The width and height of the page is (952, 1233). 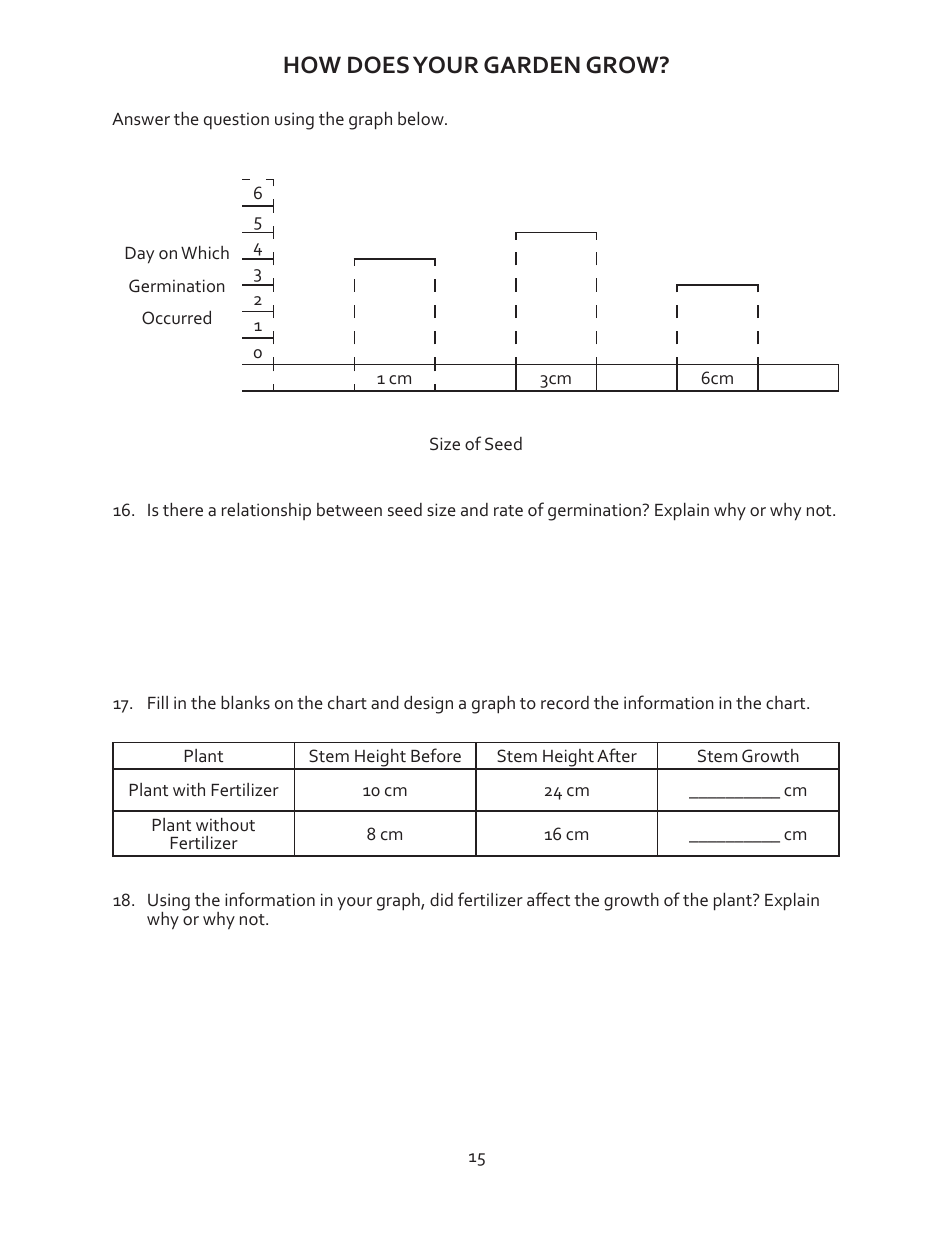 I want to click on DOES, so click(x=378, y=65).
